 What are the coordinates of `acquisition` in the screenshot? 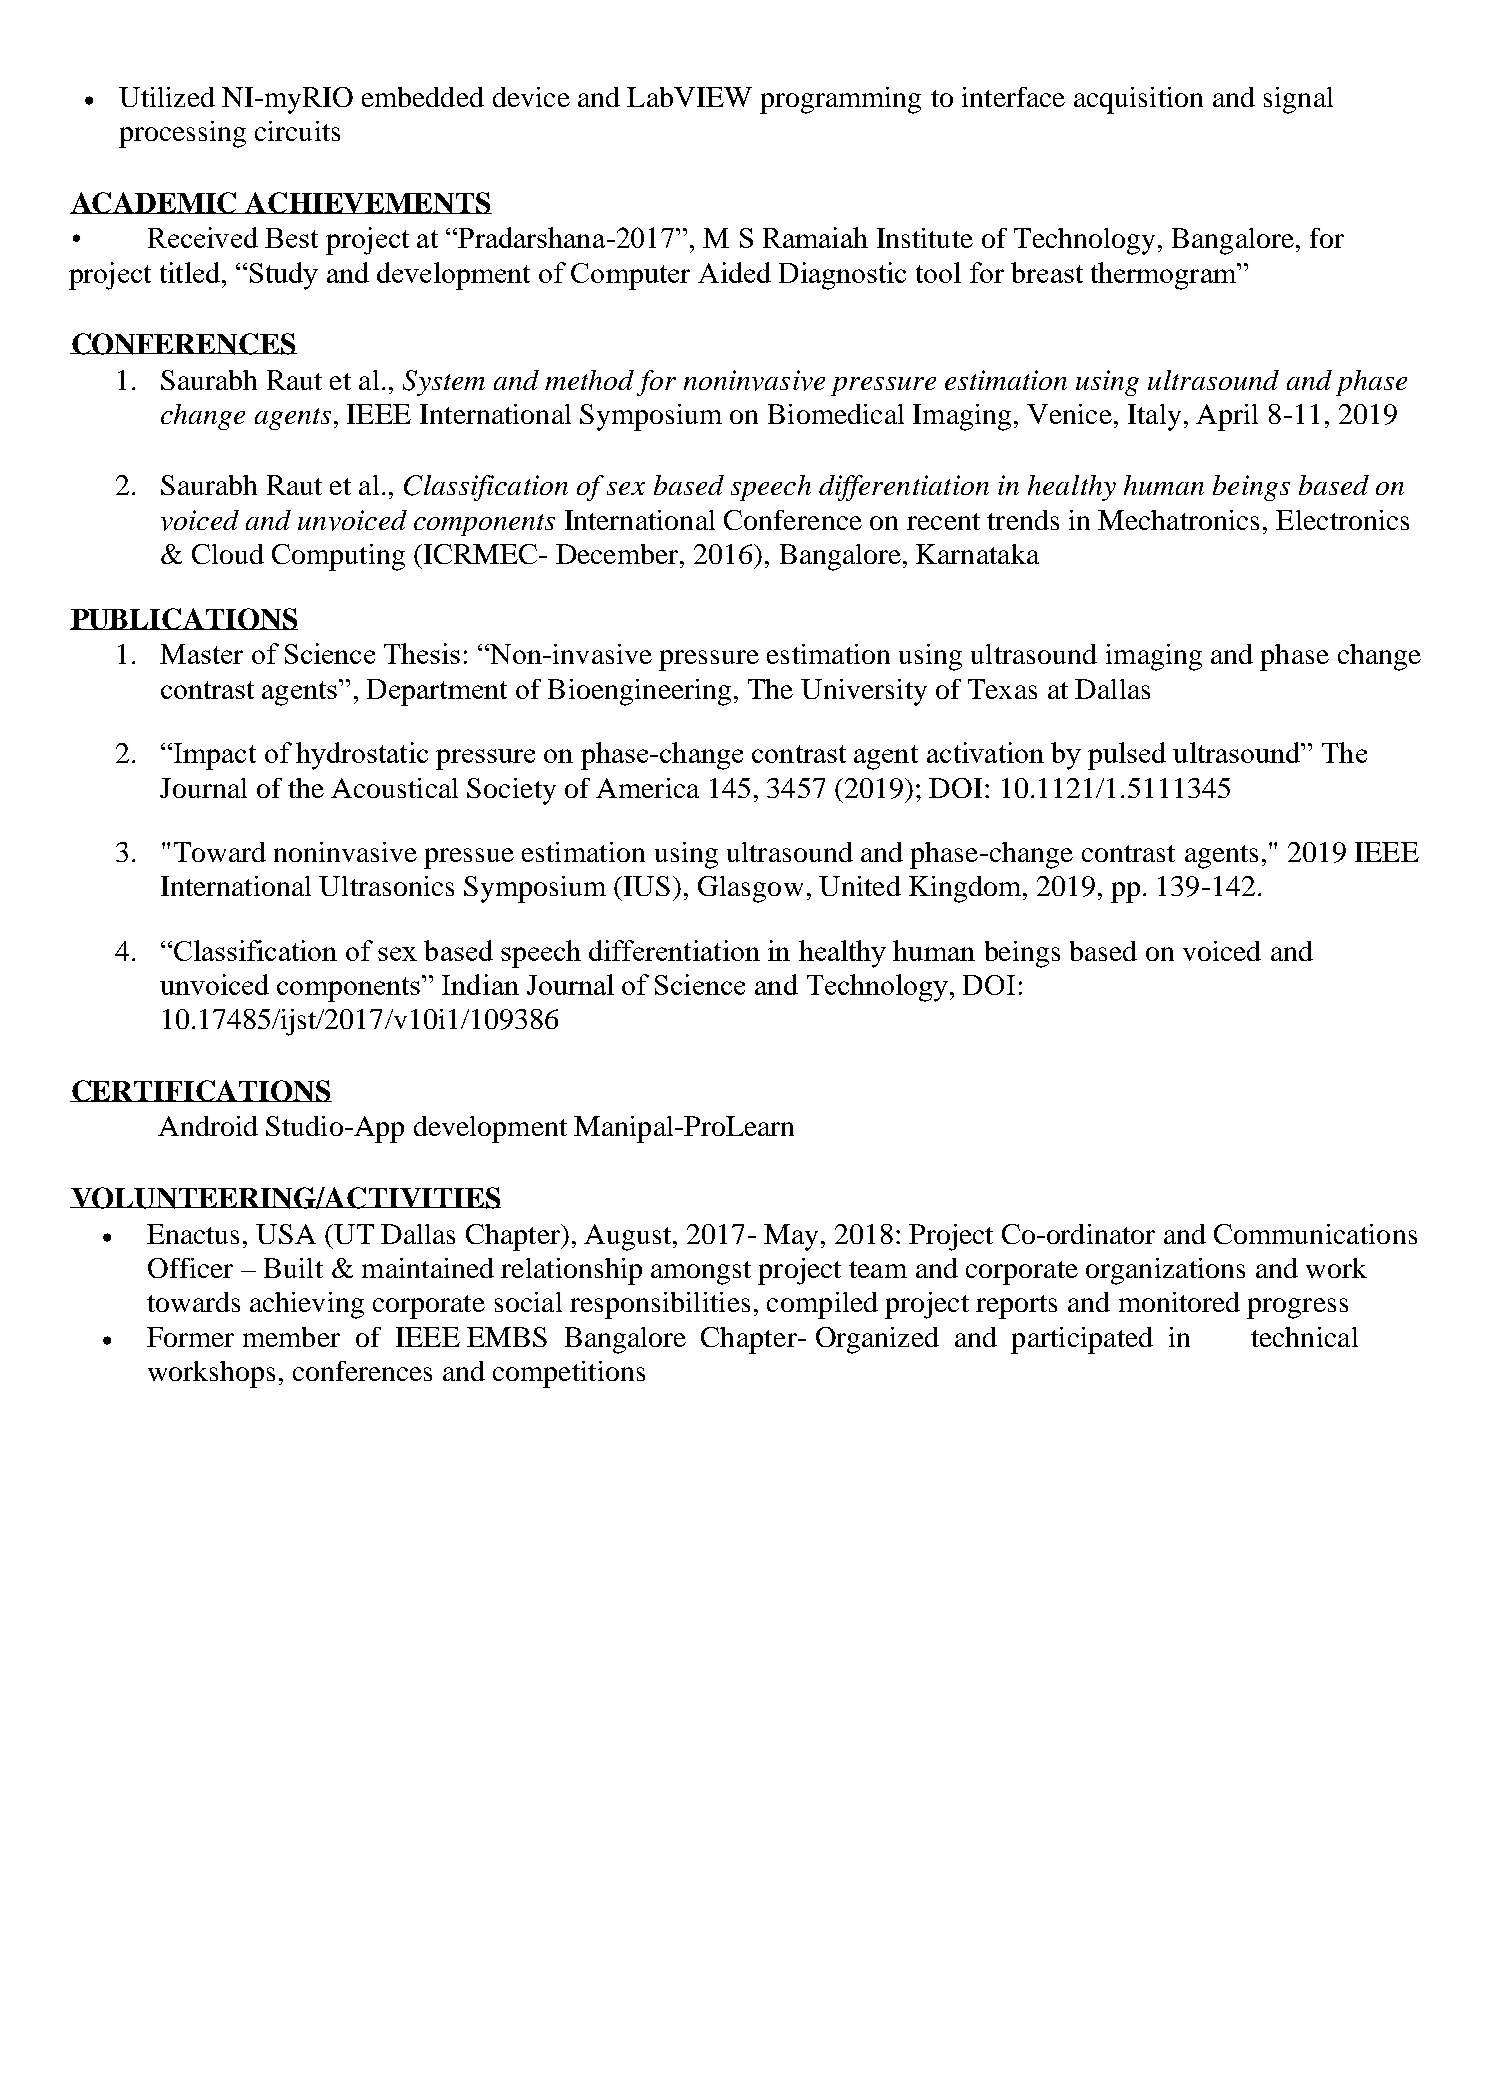 It's located at (1138, 100).
